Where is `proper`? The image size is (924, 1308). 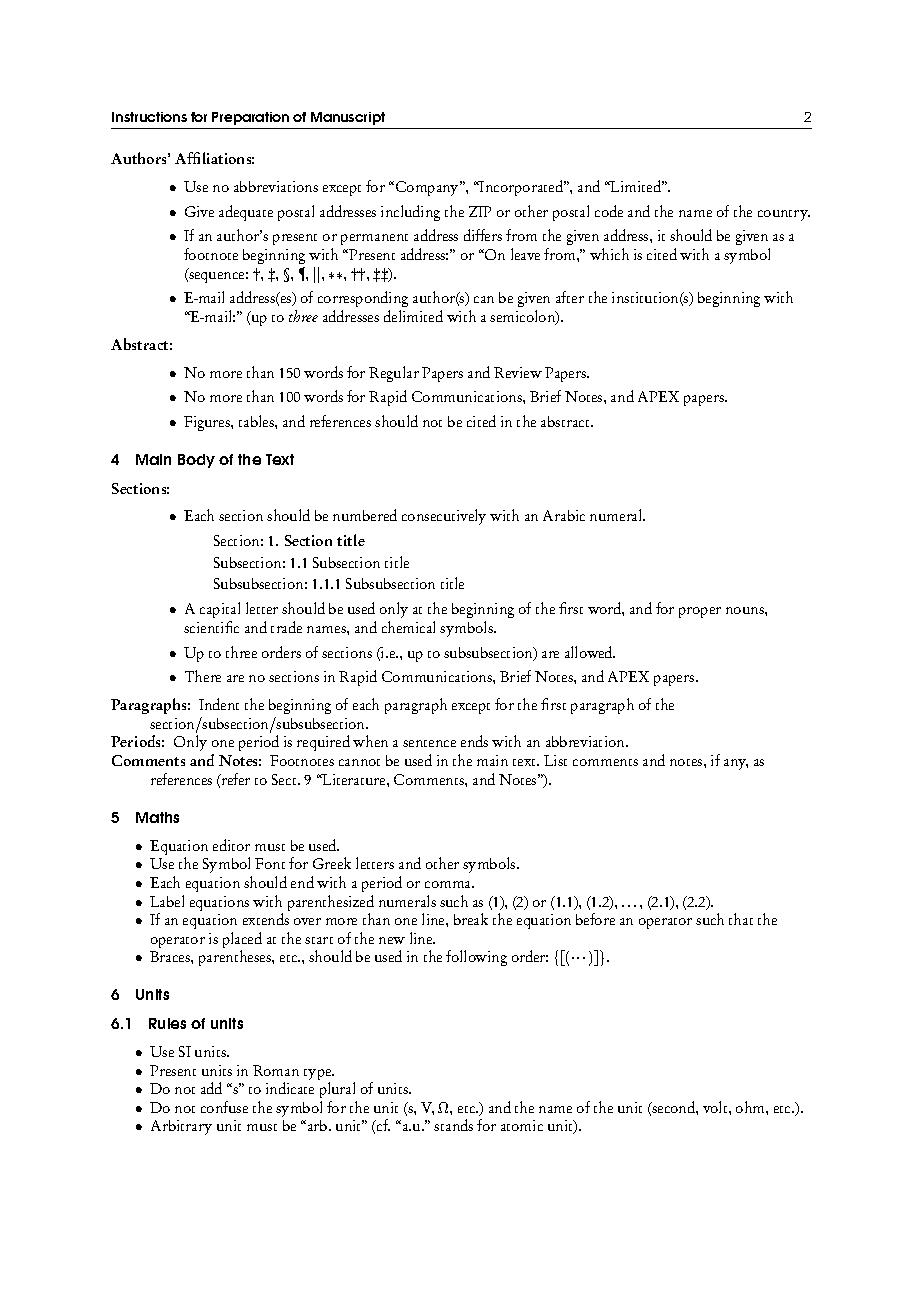
proper is located at coordinates (700, 612).
